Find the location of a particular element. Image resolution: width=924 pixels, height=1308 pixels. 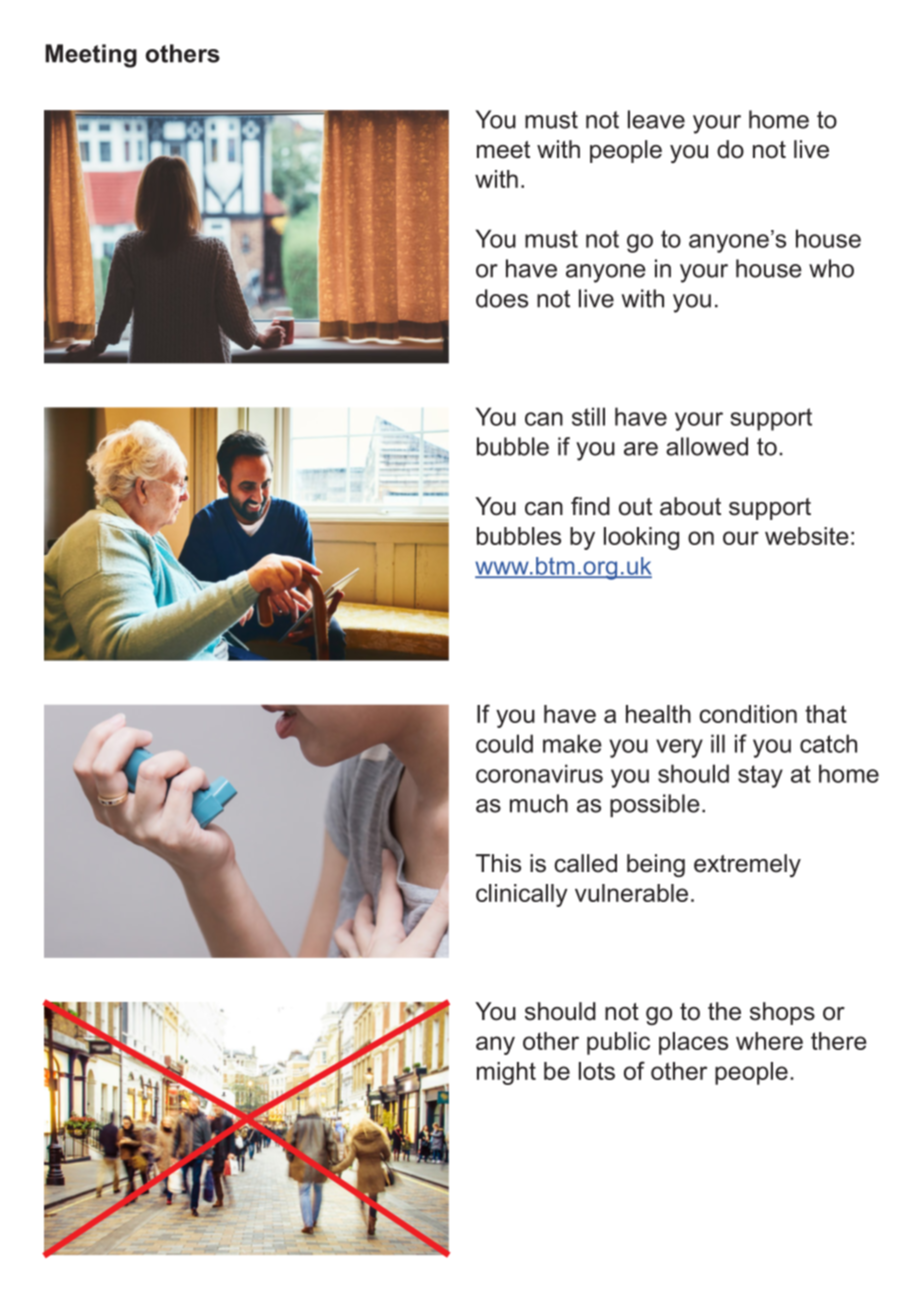

does is located at coordinates (502, 298).
